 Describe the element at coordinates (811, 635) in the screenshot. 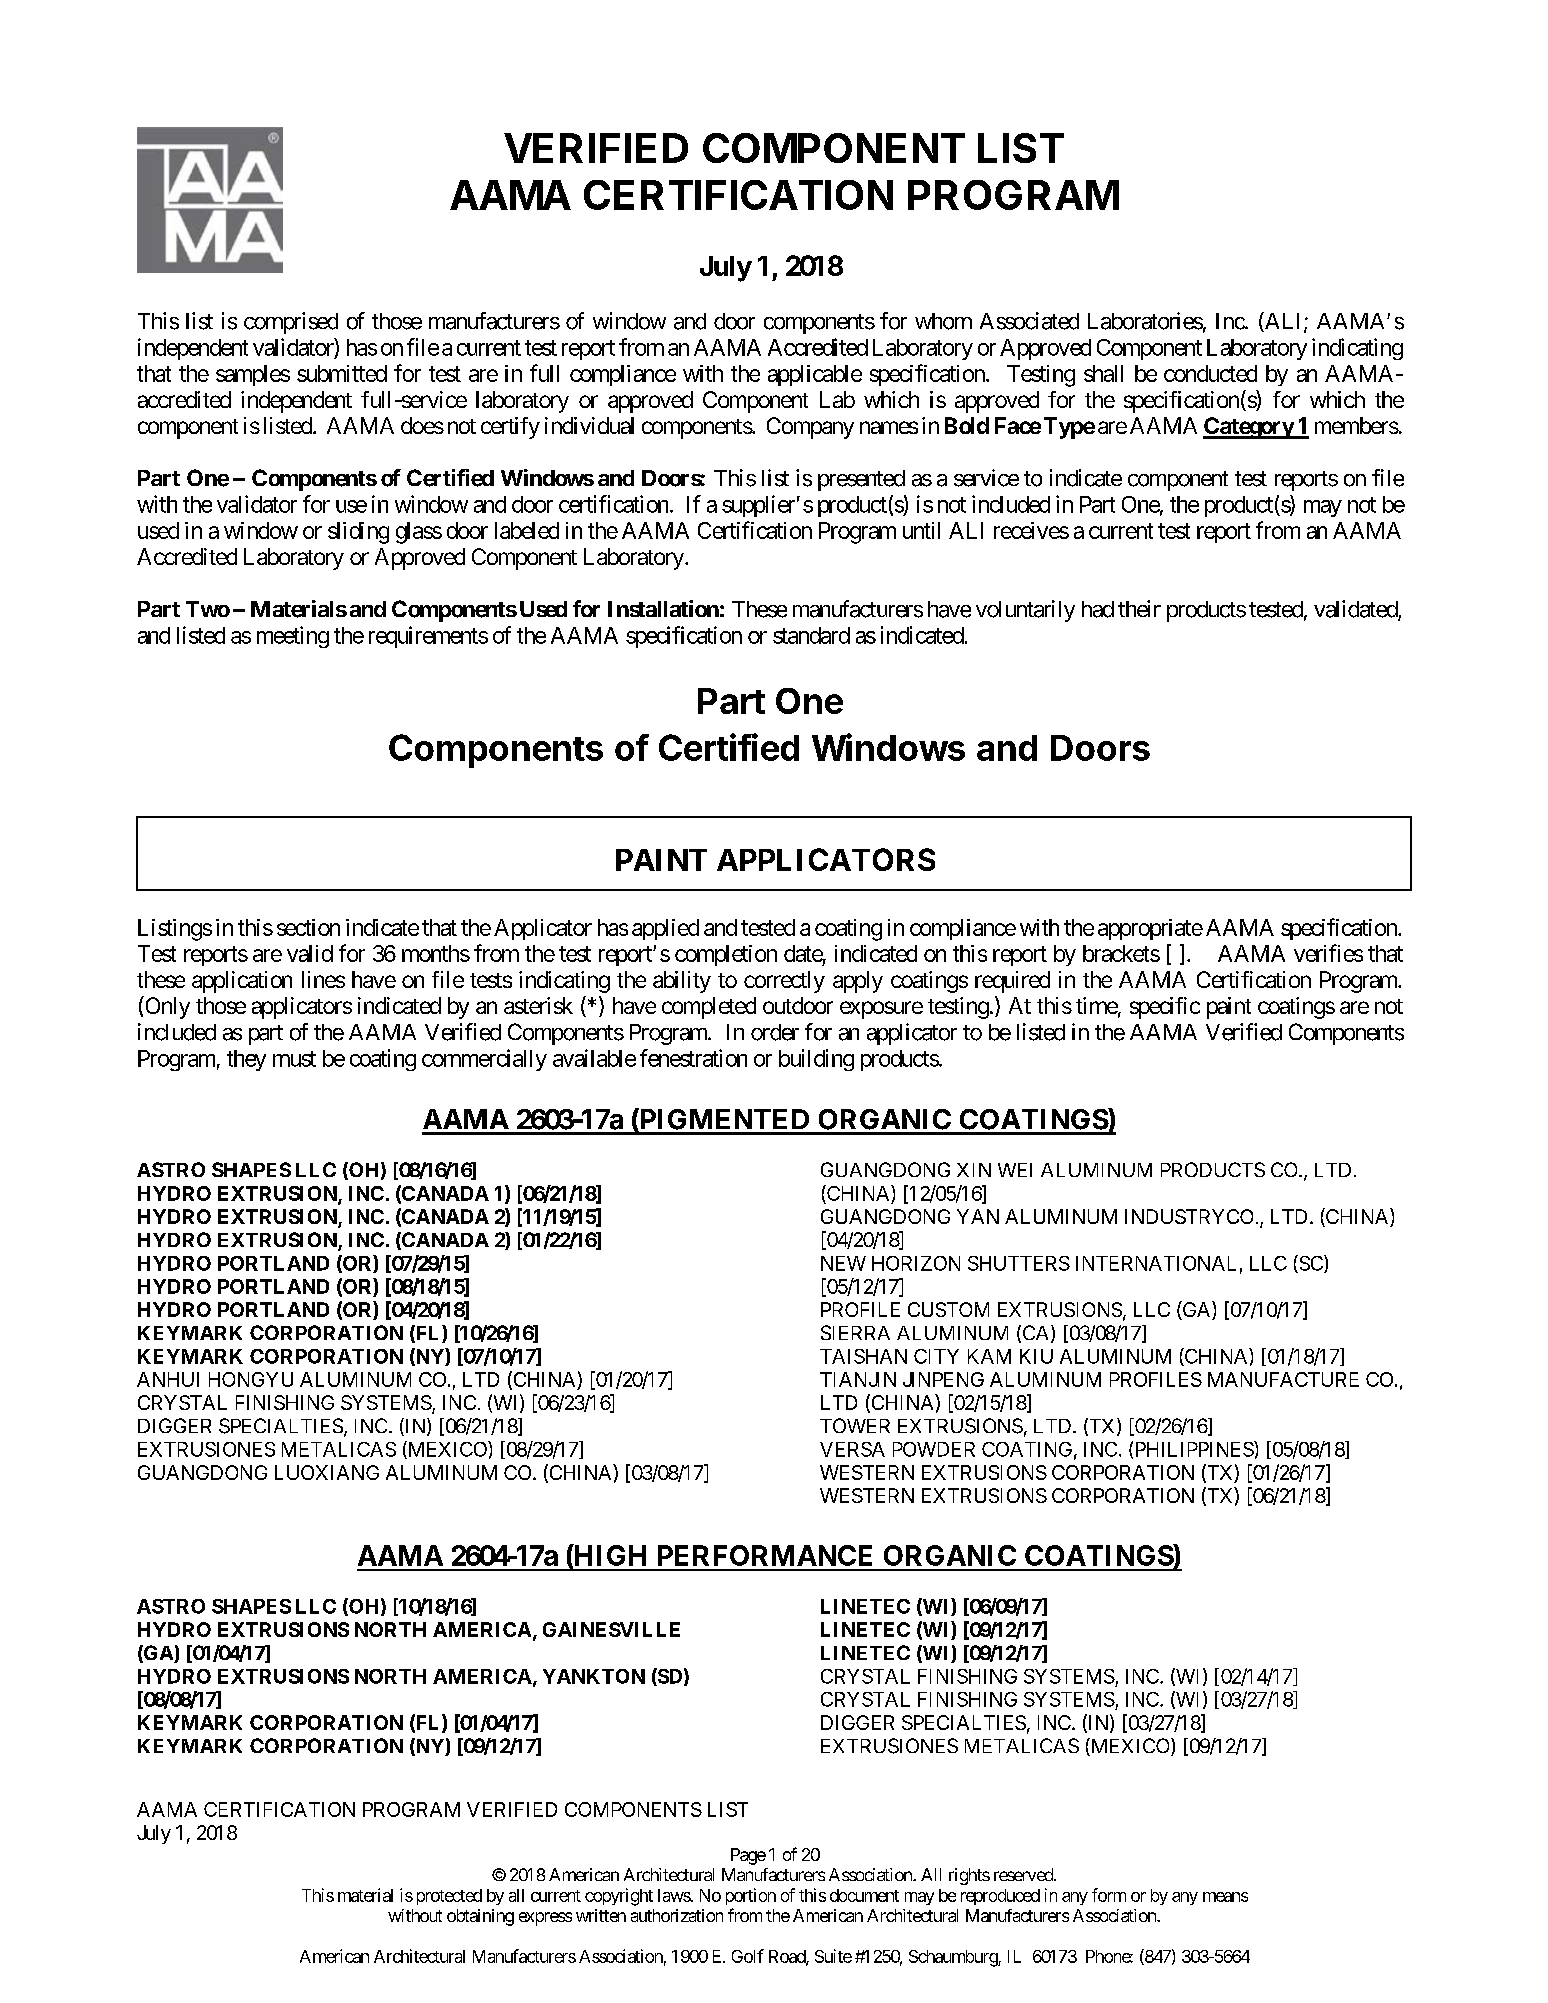

I see `standard` at that location.
